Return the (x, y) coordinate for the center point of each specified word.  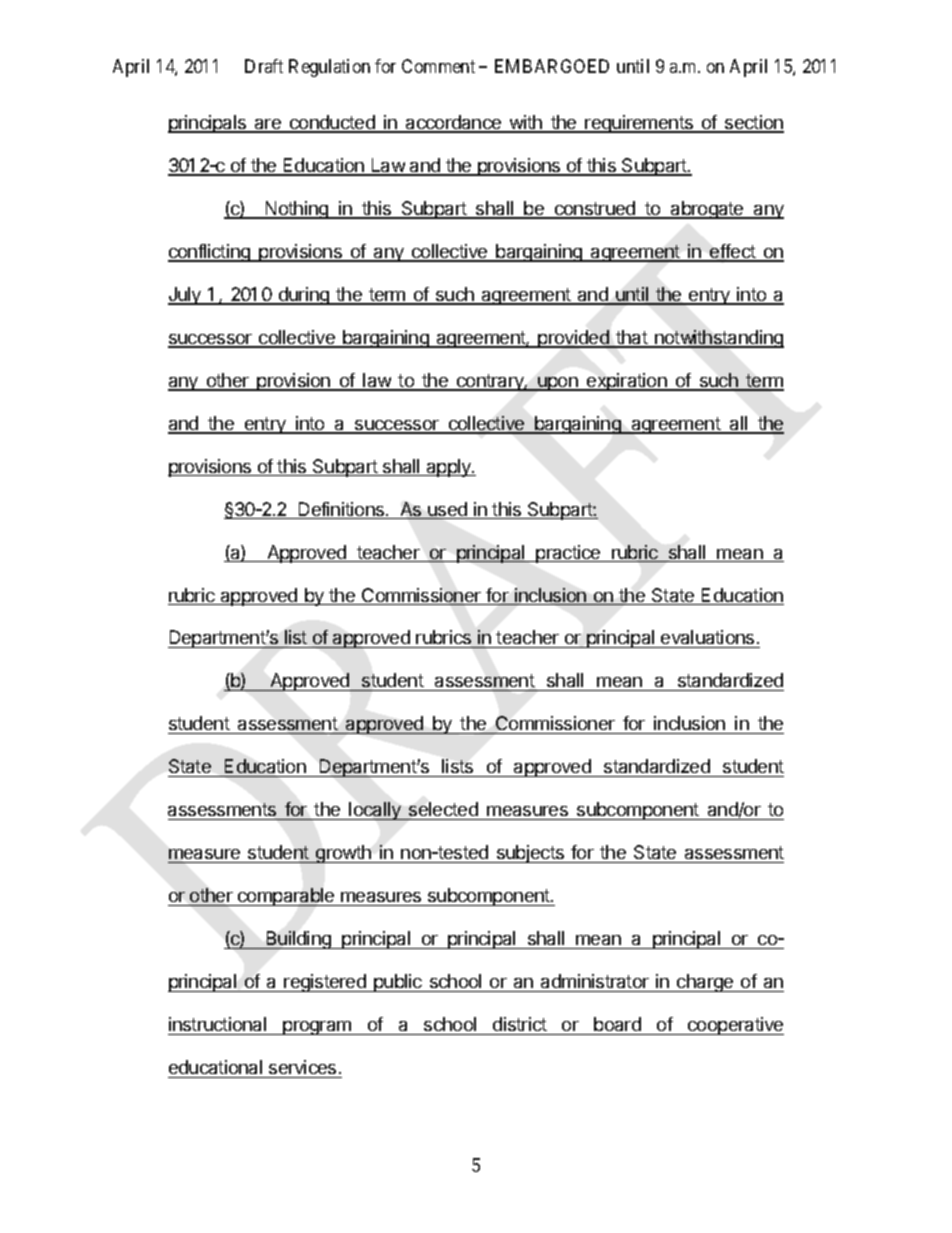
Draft (264, 66)
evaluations (708, 639)
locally (375, 811)
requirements (639, 124)
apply (449, 468)
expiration (627, 382)
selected (443, 809)
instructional (217, 1024)
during (303, 296)
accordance (454, 123)
